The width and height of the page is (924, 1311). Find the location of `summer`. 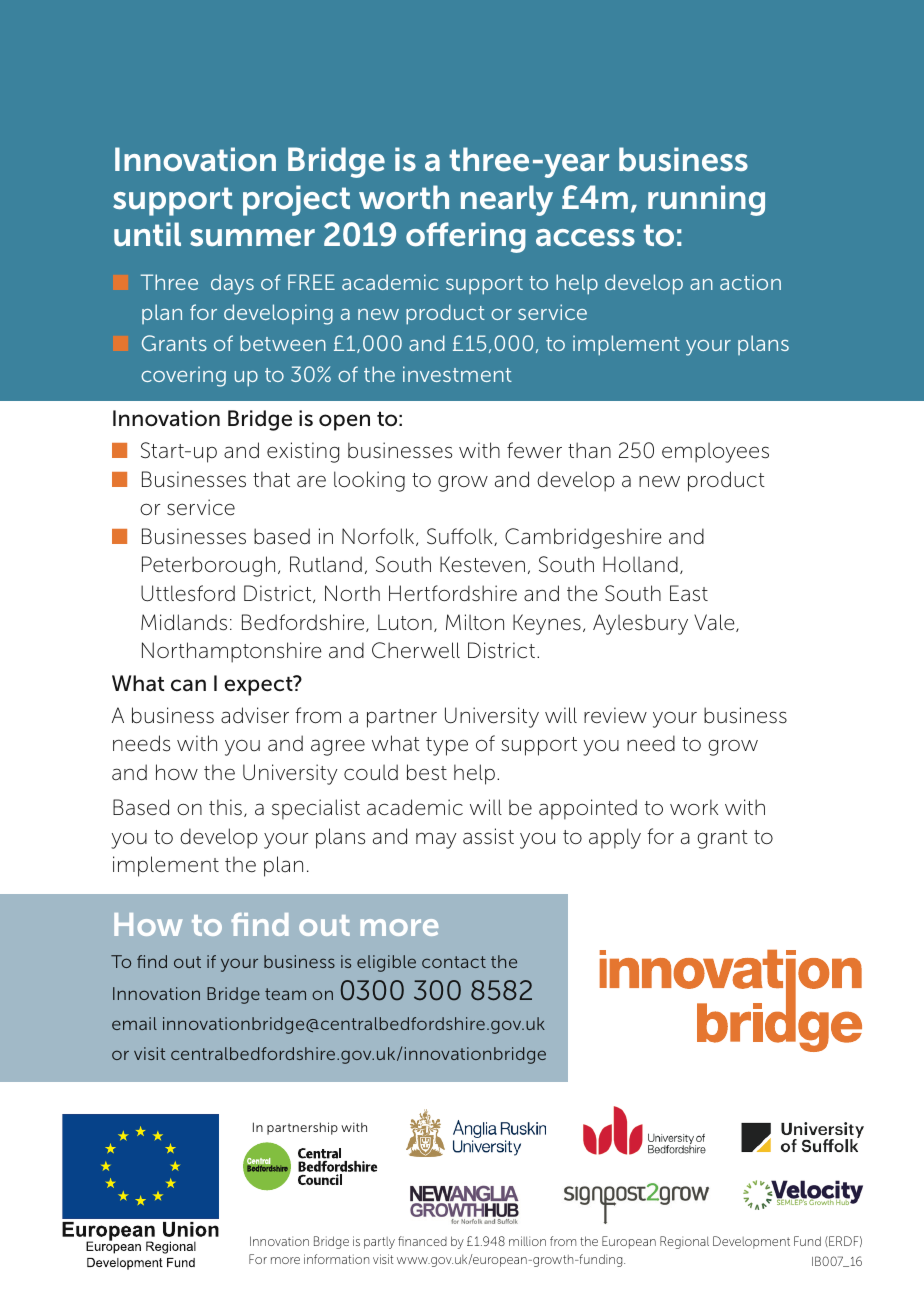

summer is located at coordinates (252, 238).
